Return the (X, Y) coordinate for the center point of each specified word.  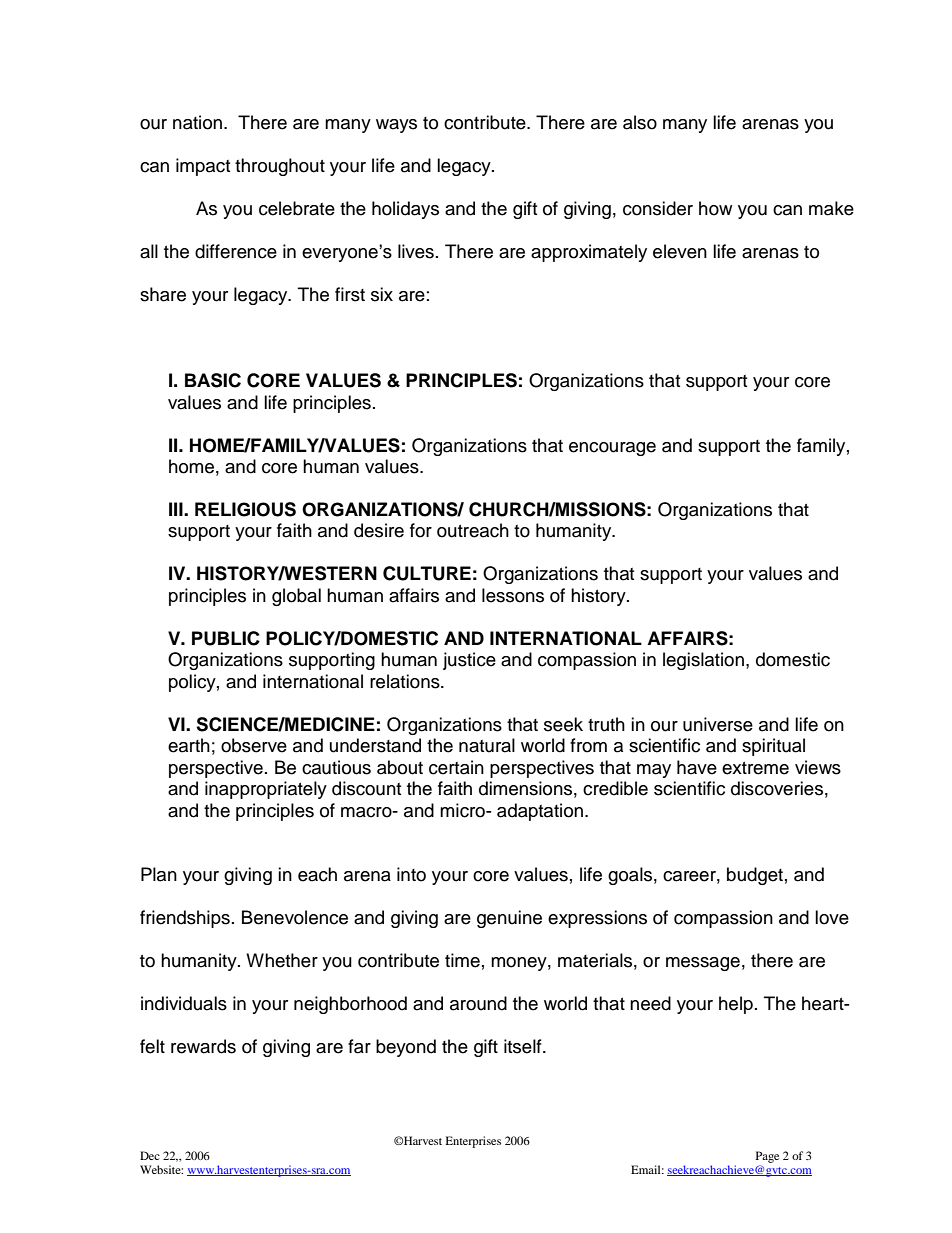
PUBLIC (226, 638)
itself (524, 1046)
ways (396, 126)
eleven (680, 251)
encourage (612, 449)
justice (469, 661)
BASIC (213, 380)
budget (755, 876)
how (715, 208)
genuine (509, 919)
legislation (703, 661)
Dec (150, 1155)
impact (203, 167)
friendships (185, 919)
